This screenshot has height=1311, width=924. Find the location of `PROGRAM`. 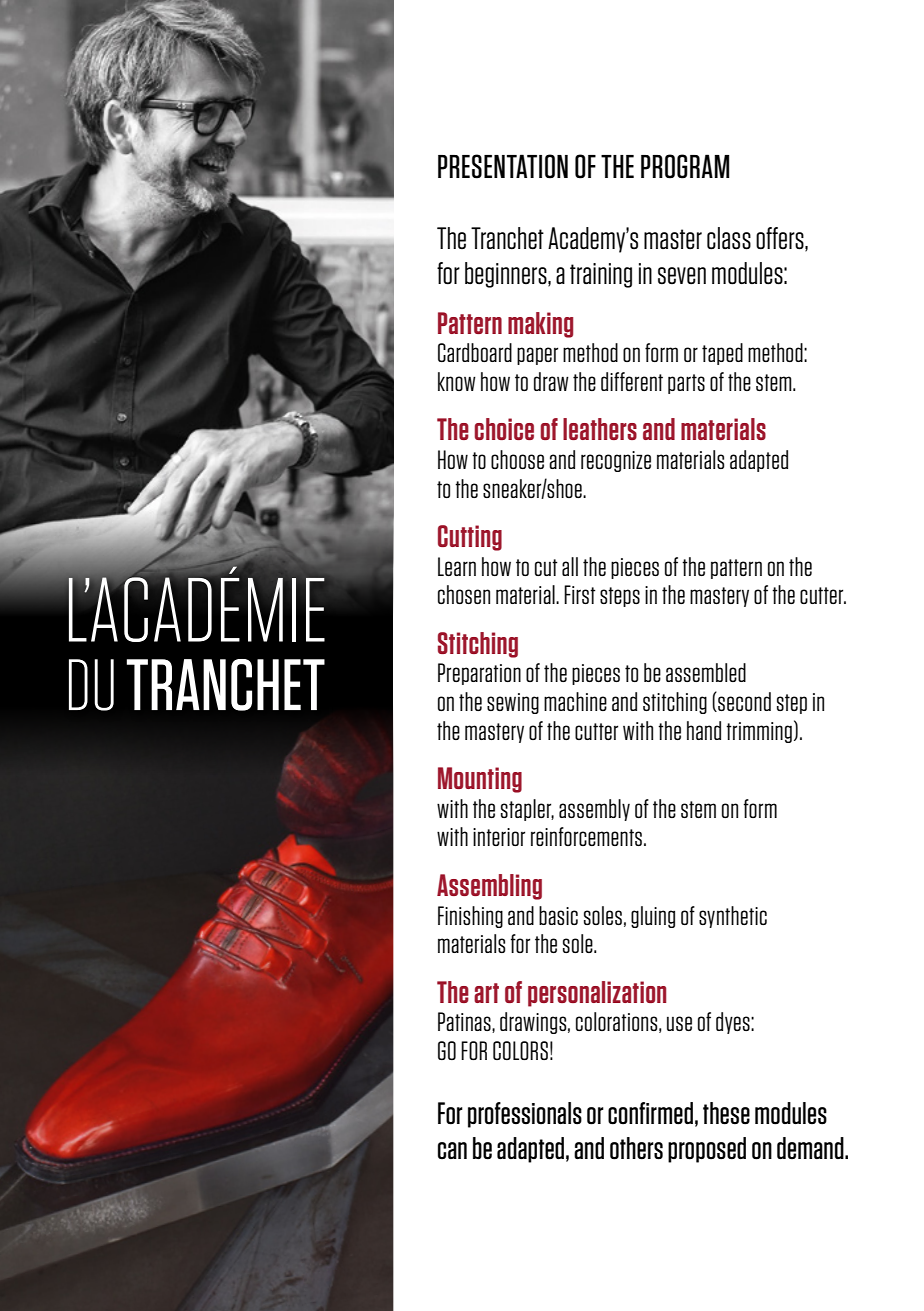

PROGRAM is located at coordinates (685, 166).
